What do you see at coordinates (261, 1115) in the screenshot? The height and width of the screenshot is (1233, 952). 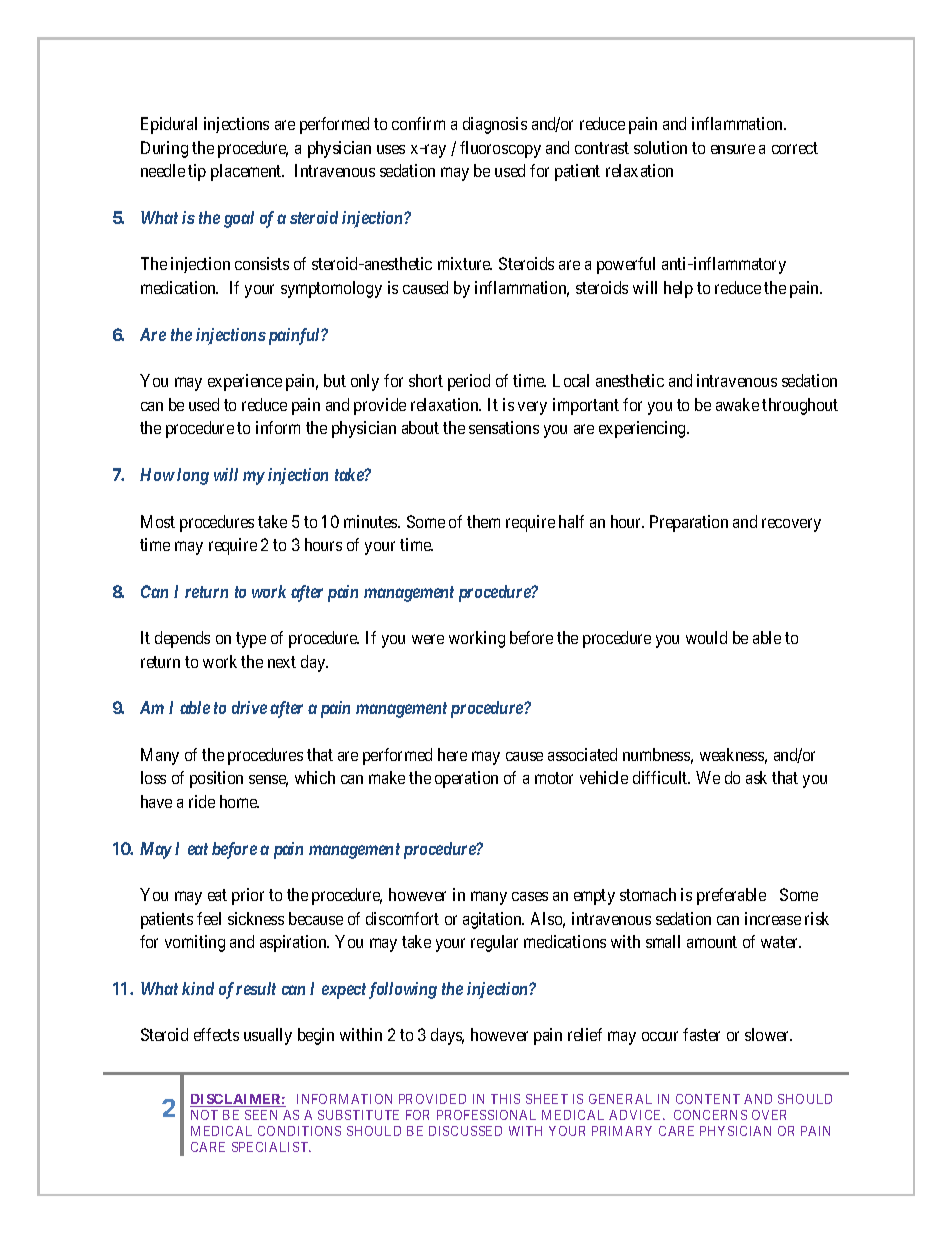 I see `SEEN` at bounding box center [261, 1115].
